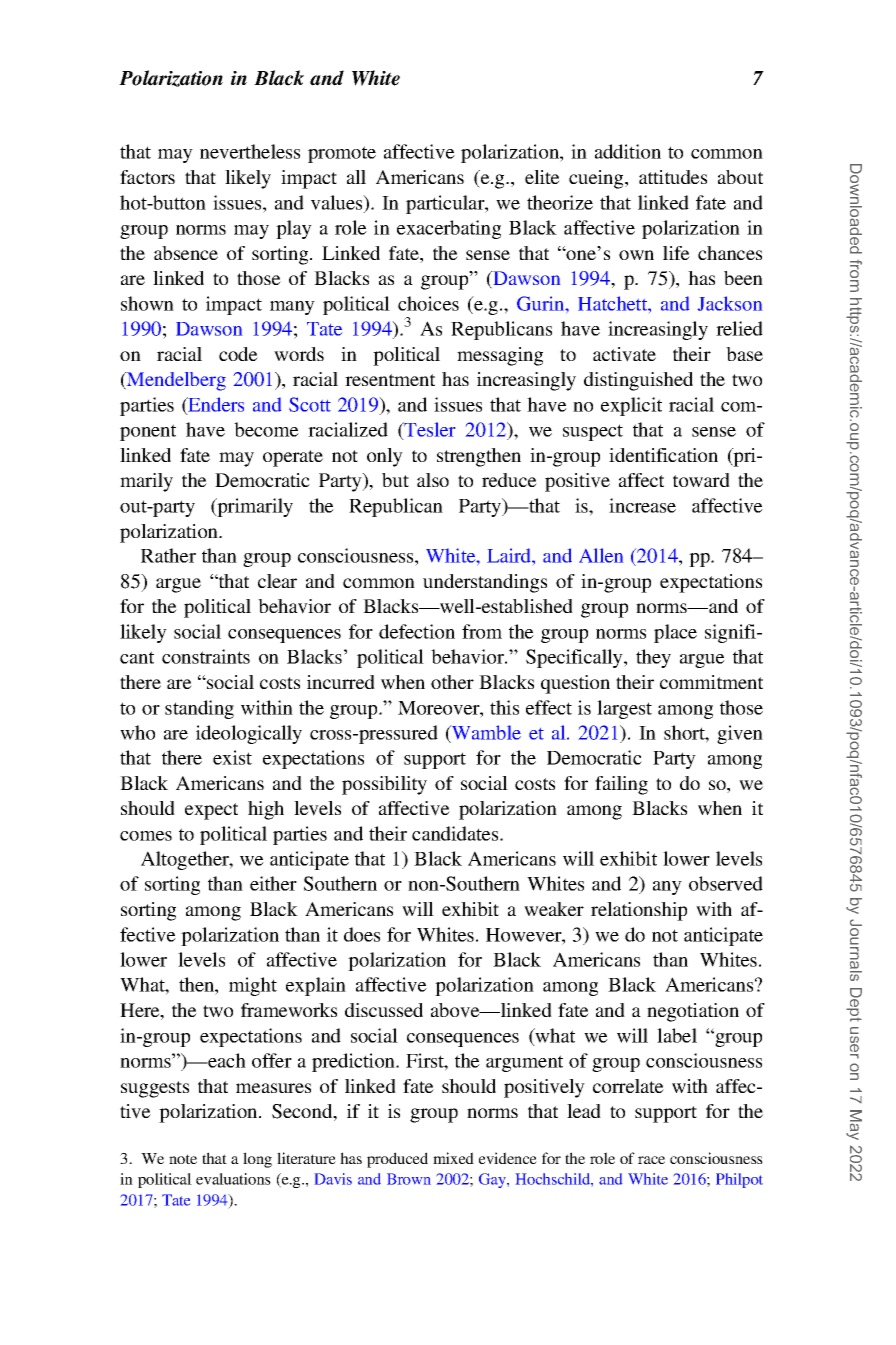  Describe the element at coordinates (449, 229) in the screenshot. I see `exacerbating` at that location.
